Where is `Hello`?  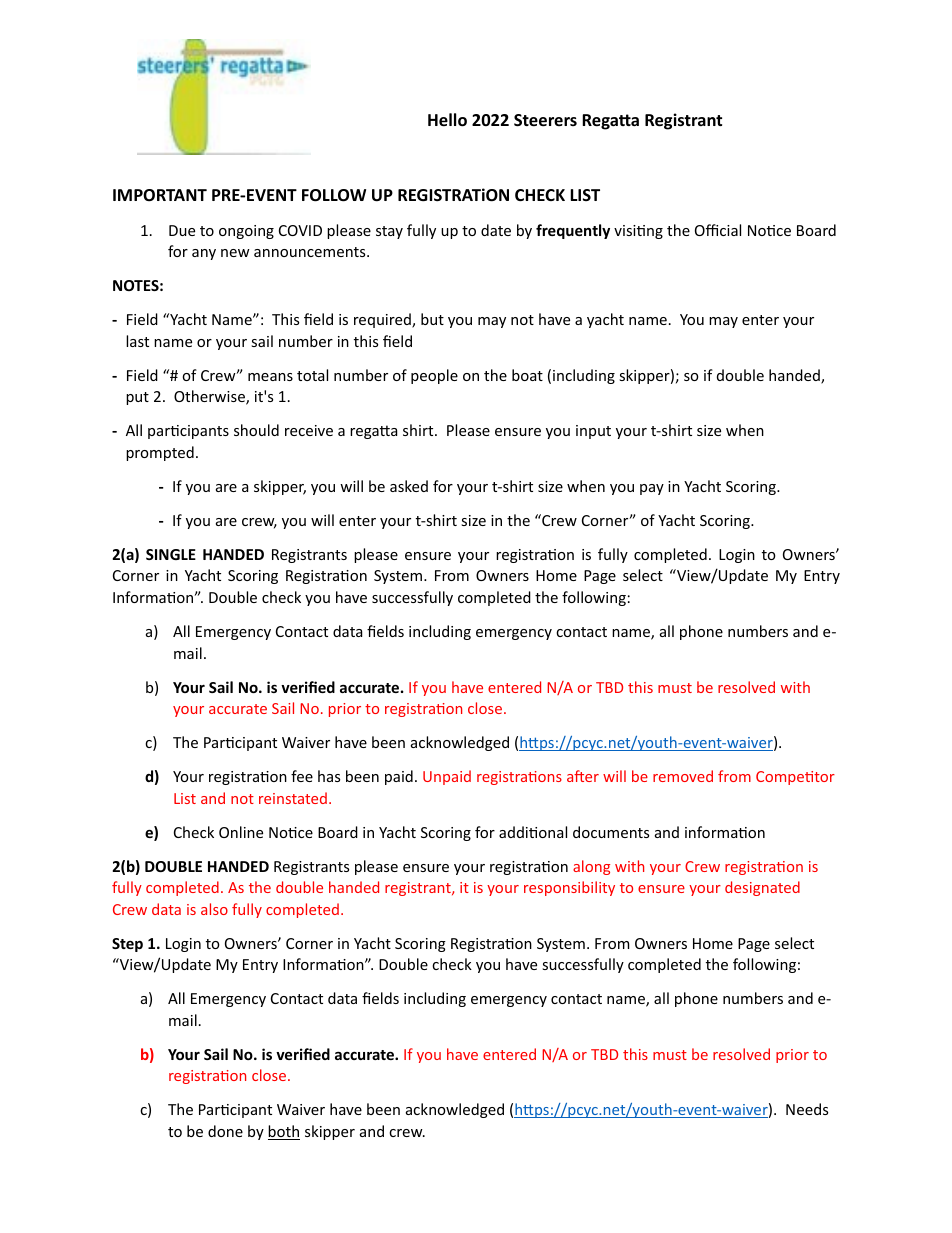 Hello is located at coordinates (447, 120).
